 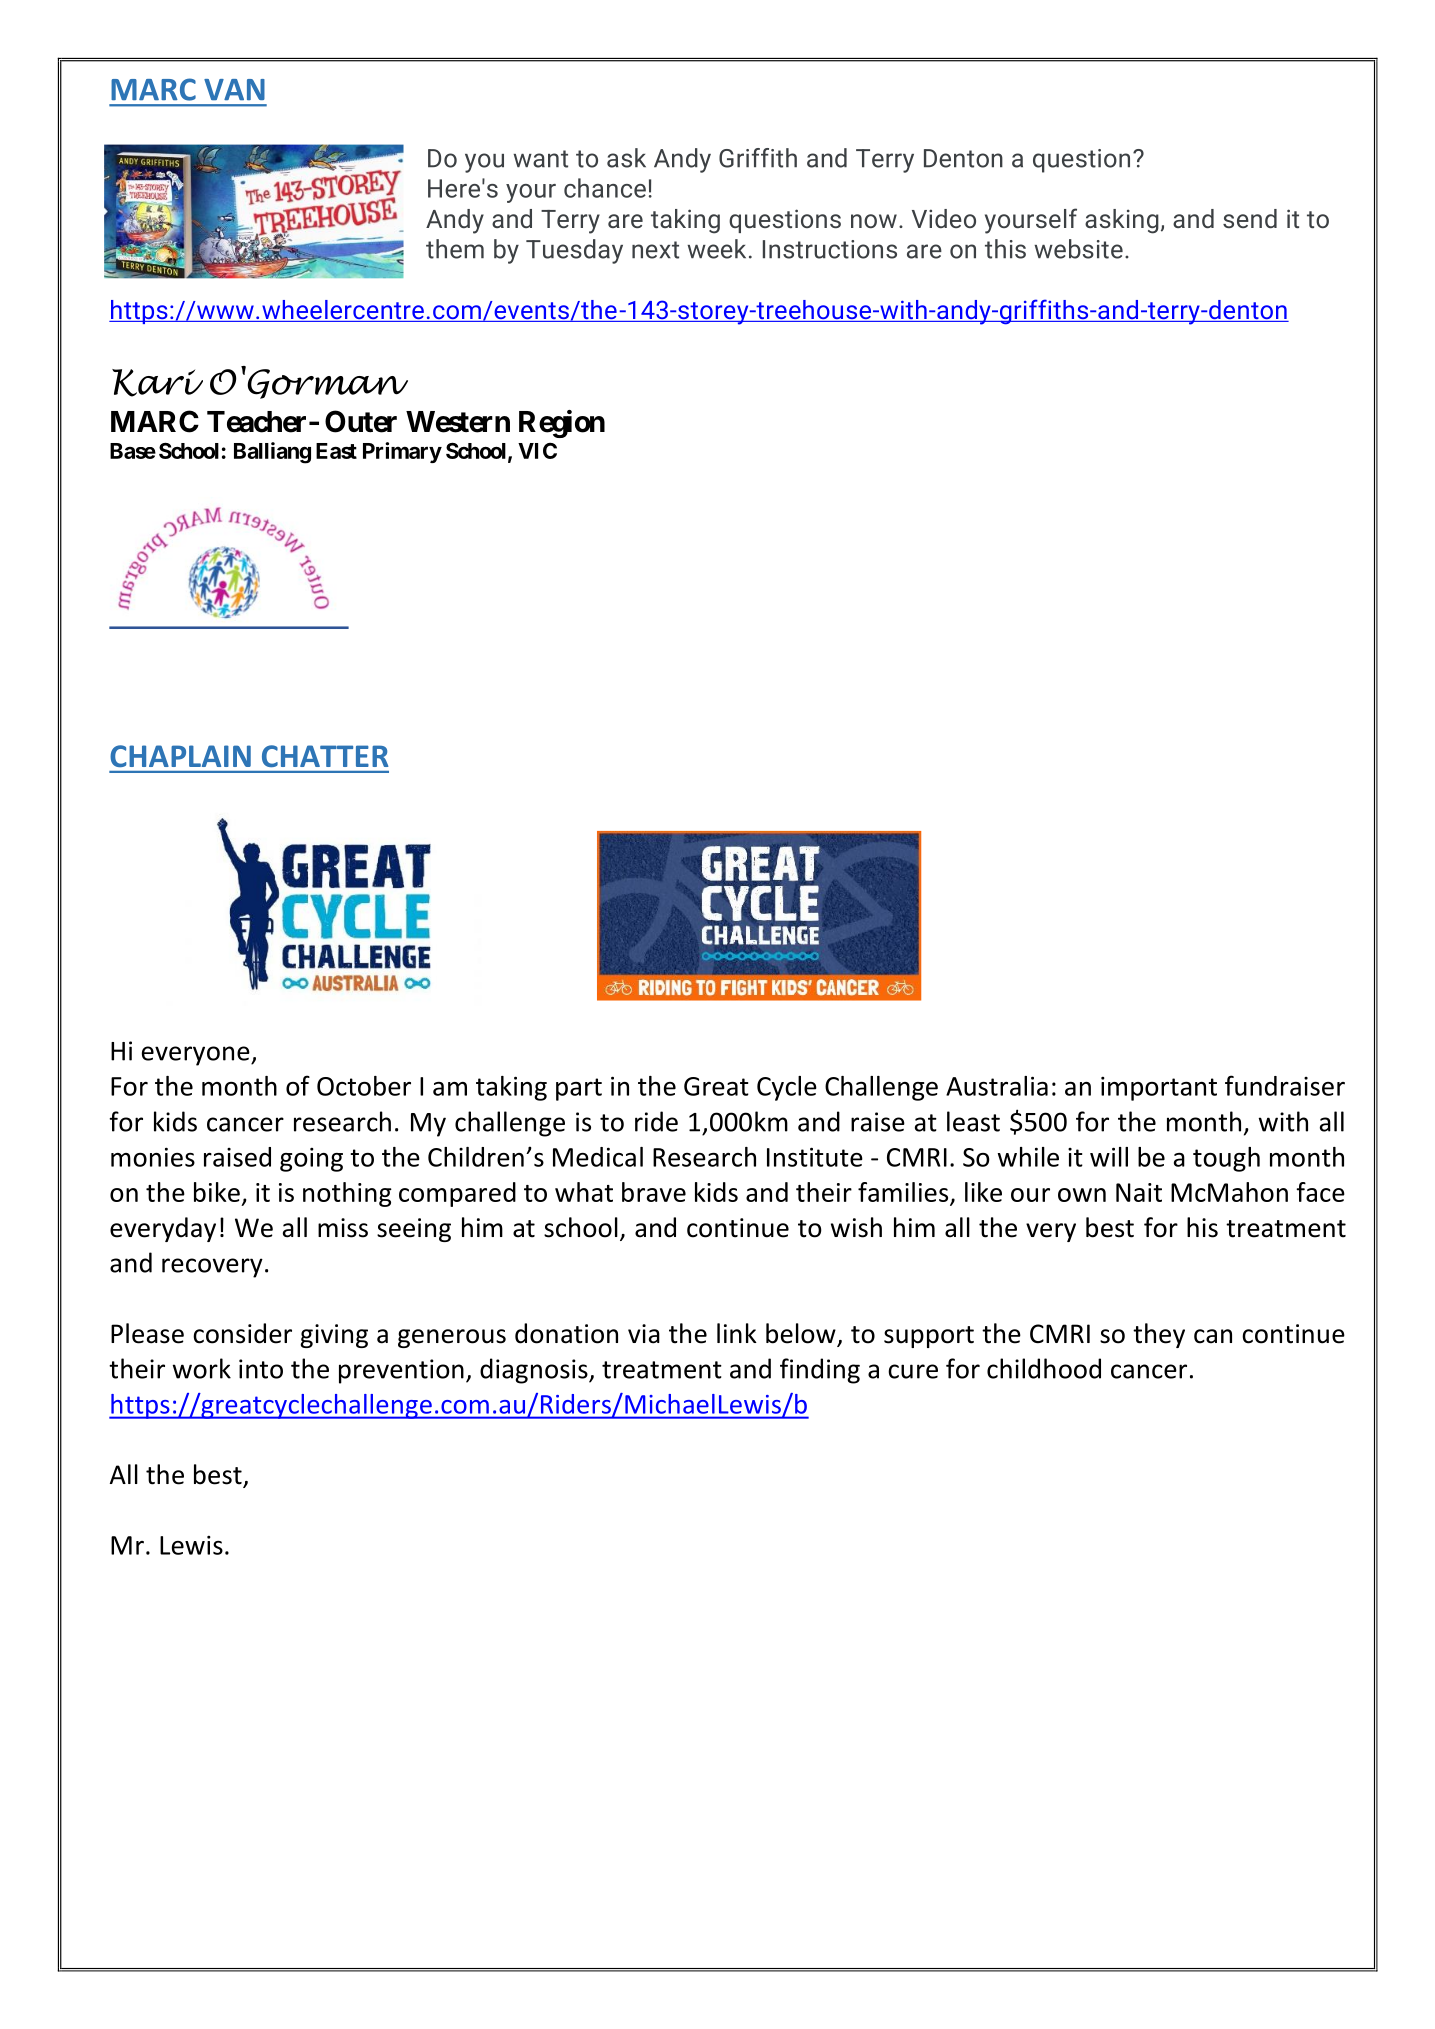 What do you see at coordinates (402, 452) in the image?
I see `Primary` at bounding box center [402, 452].
